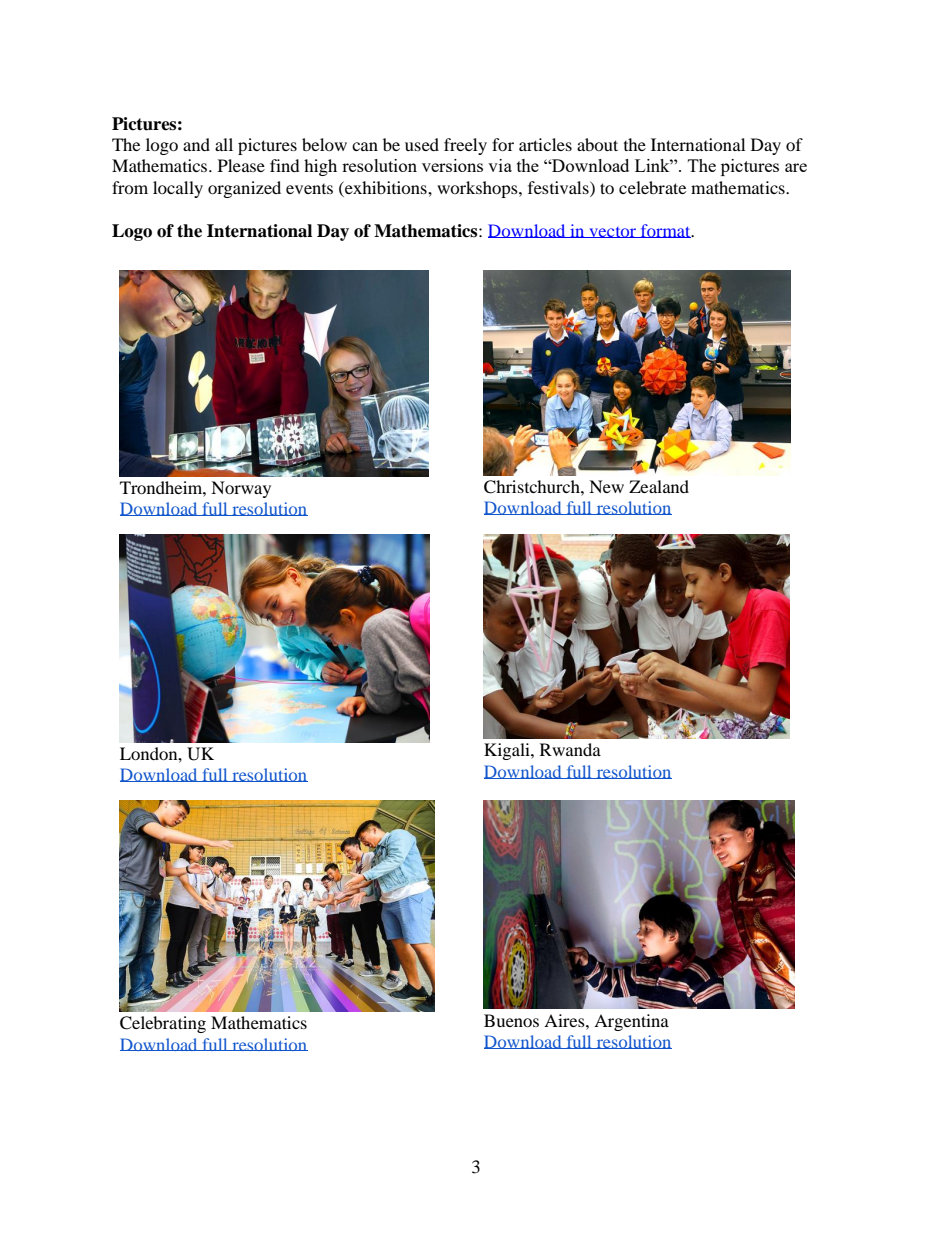 This document has width=952, height=1233. What do you see at coordinates (666, 231) in the document?
I see `format` at bounding box center [666, 231].
